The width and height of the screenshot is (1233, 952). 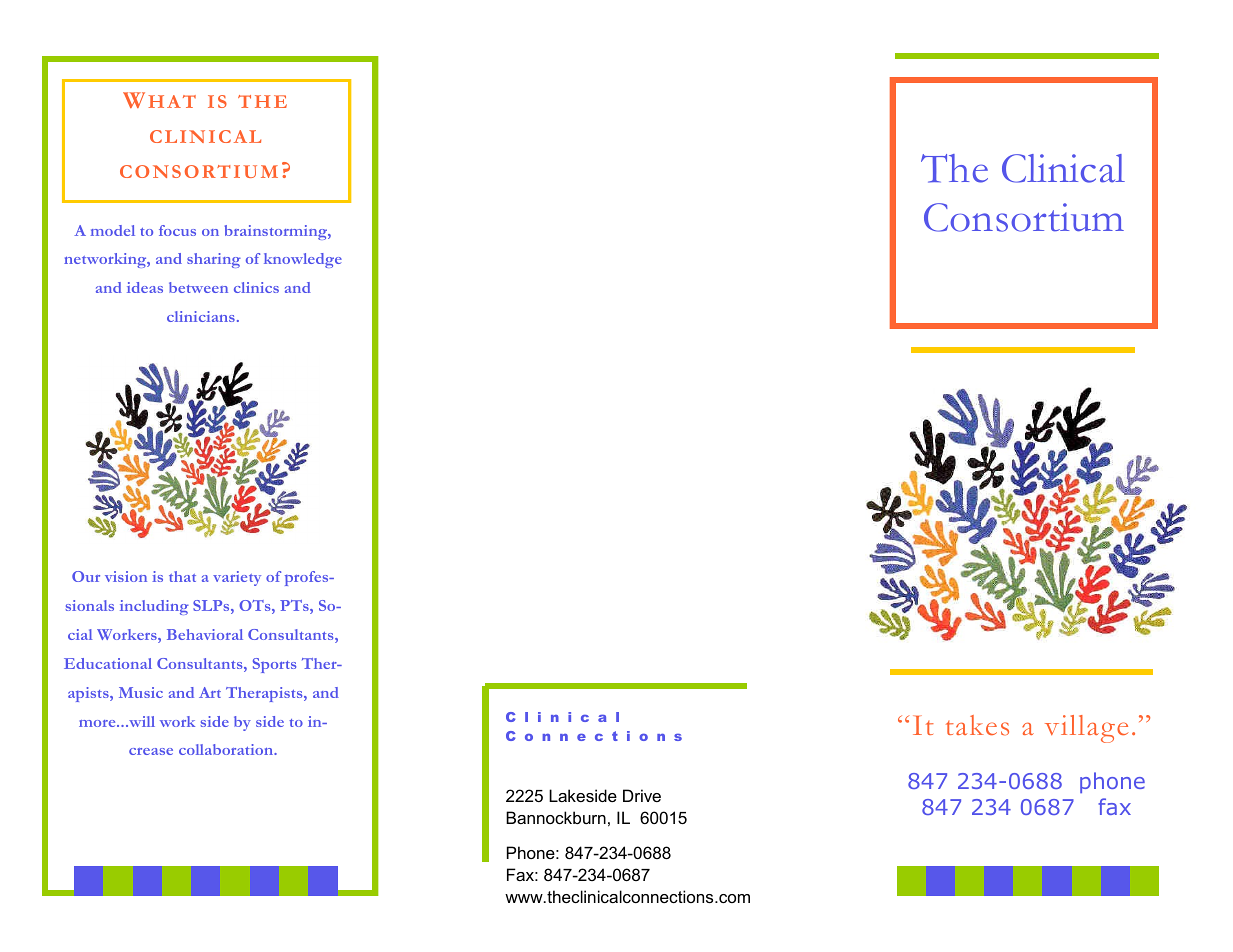 I want to click on variety, so click(x=237, y=578).
